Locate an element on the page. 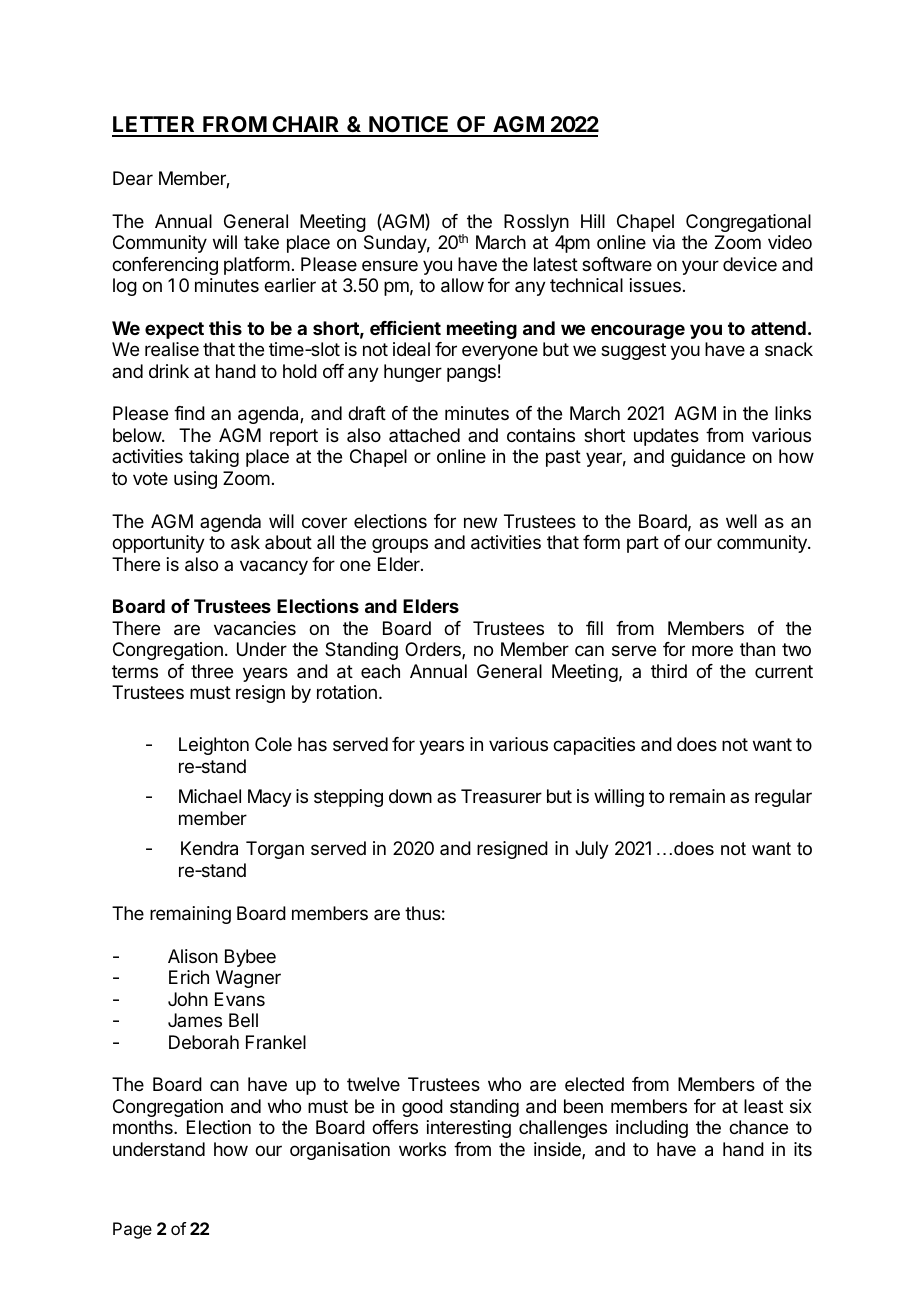  via is located at coordinates (663, 242).
